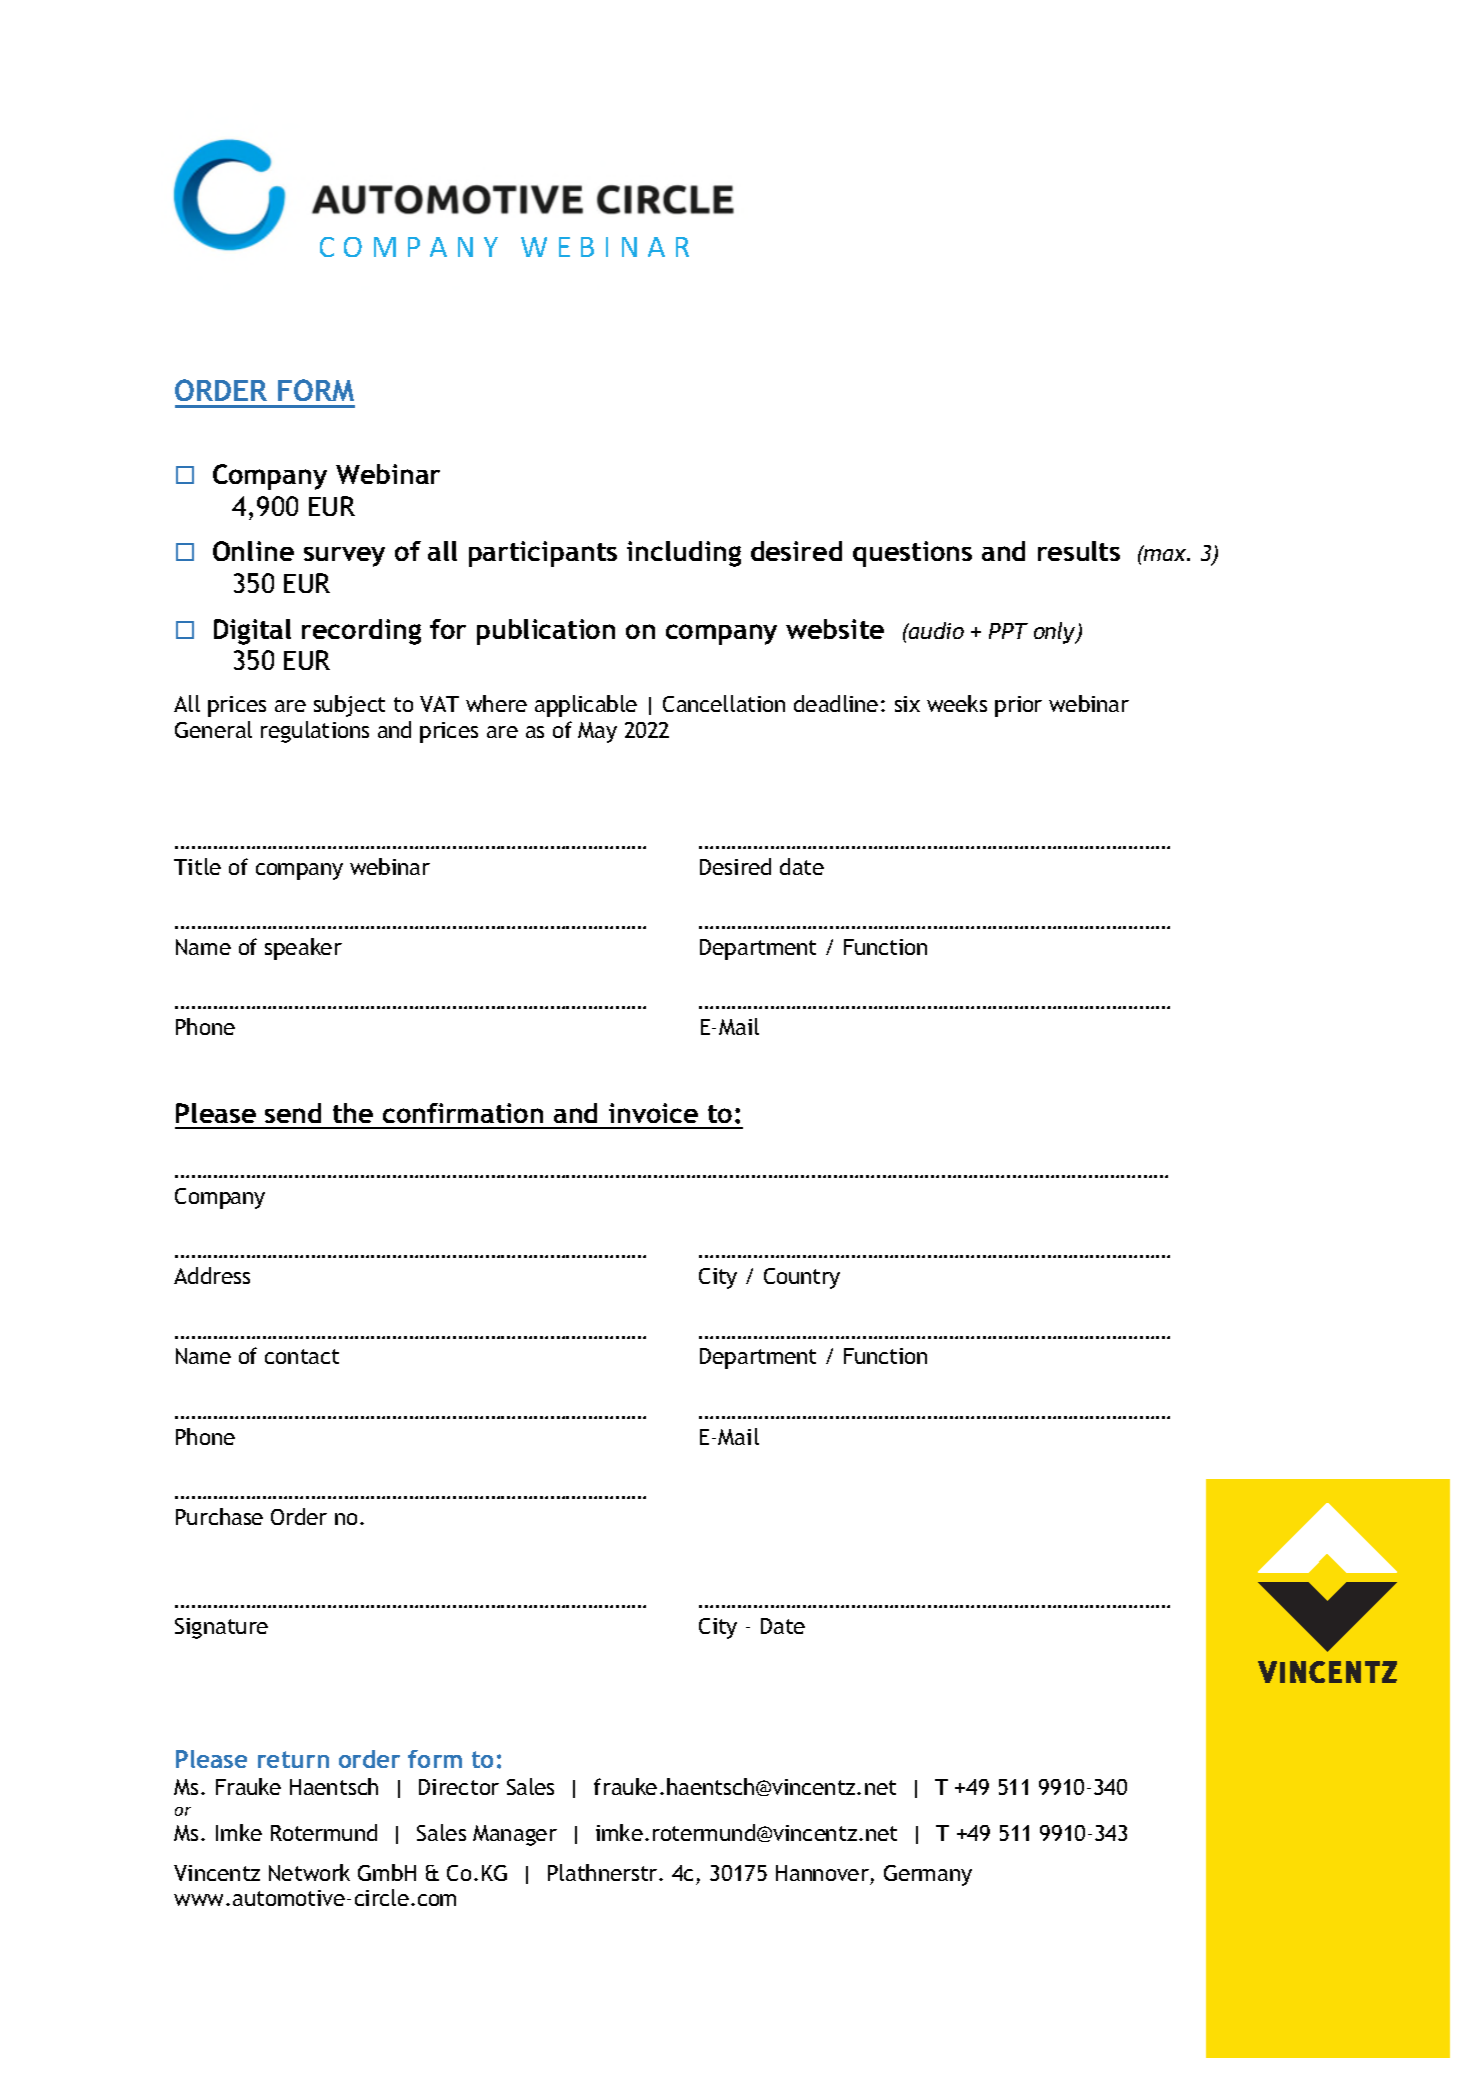 The height and width of the document is (2073, 1465). I want to click on May, so click(597, 732).
